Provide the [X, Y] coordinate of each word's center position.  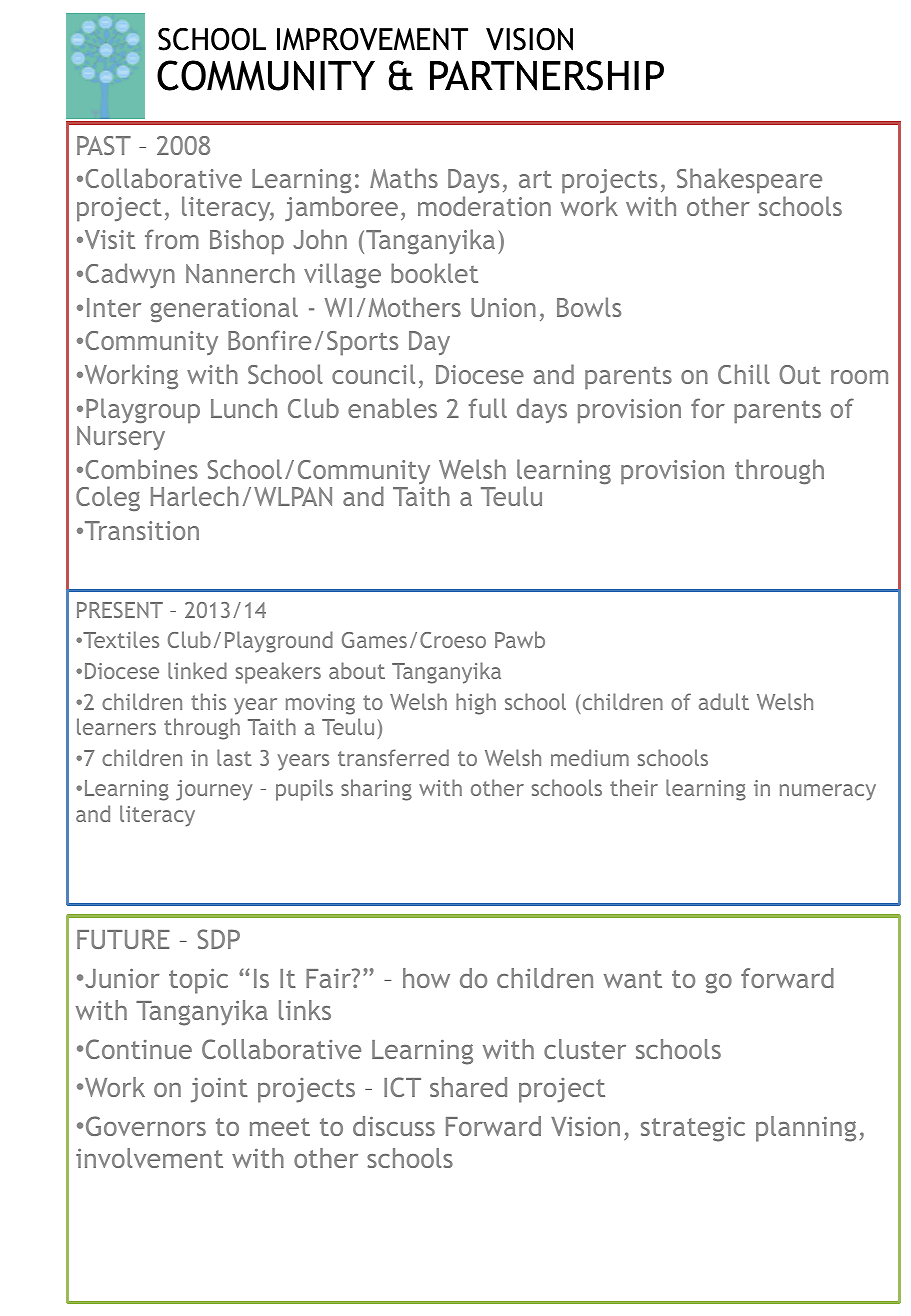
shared [468, 1087]
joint [219, 1090]
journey [214, 790]
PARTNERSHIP [547, 75]
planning [806, 1129]
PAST [104, 145]
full [487, 408]
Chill [744, 374]
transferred [393, 757]
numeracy [828, 792]
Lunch [244, 408]
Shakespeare [749, 182]
